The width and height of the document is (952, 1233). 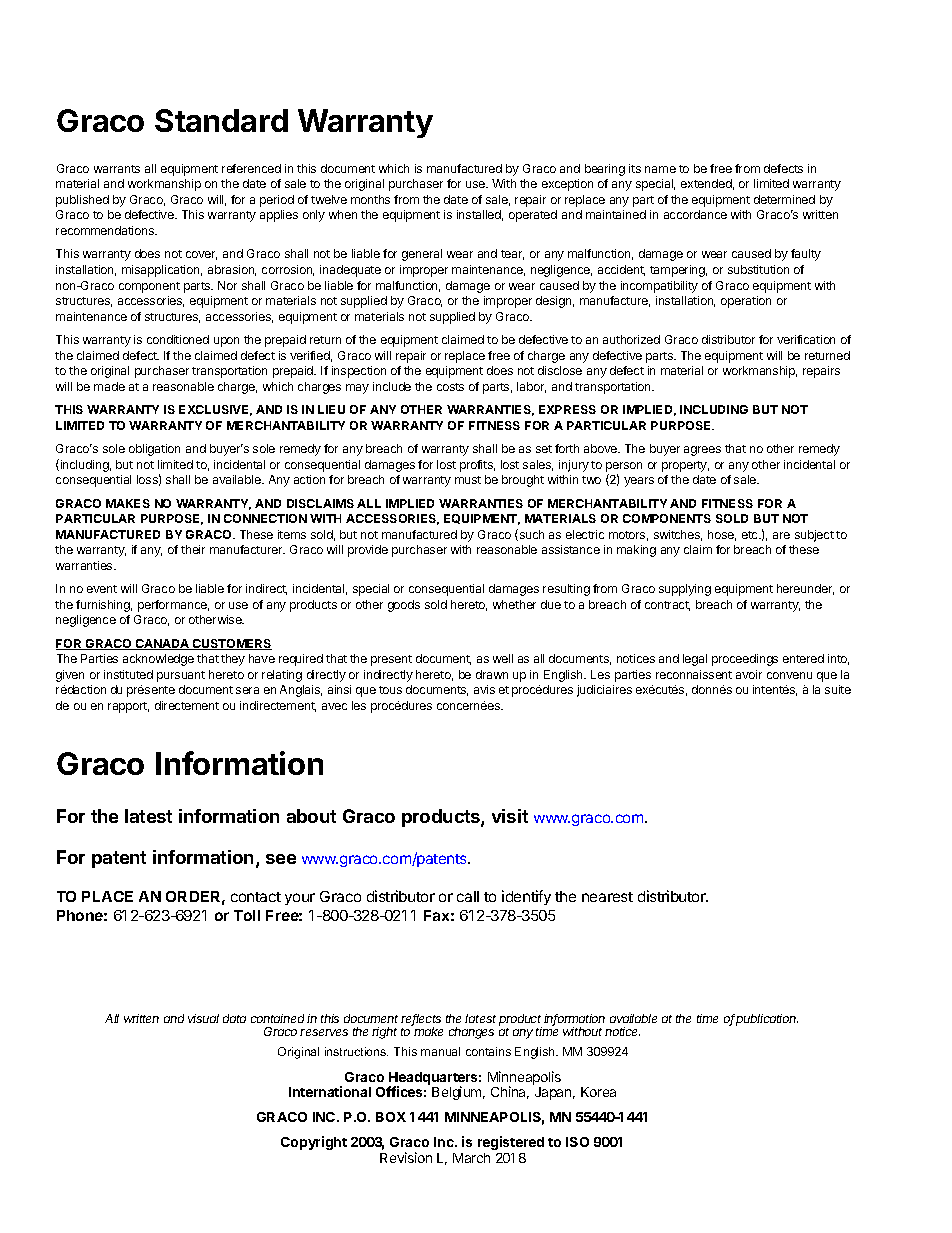 What do you see at coordinates (480, 215) in the document?
I see `installed` at bounding box center [480, 215].
